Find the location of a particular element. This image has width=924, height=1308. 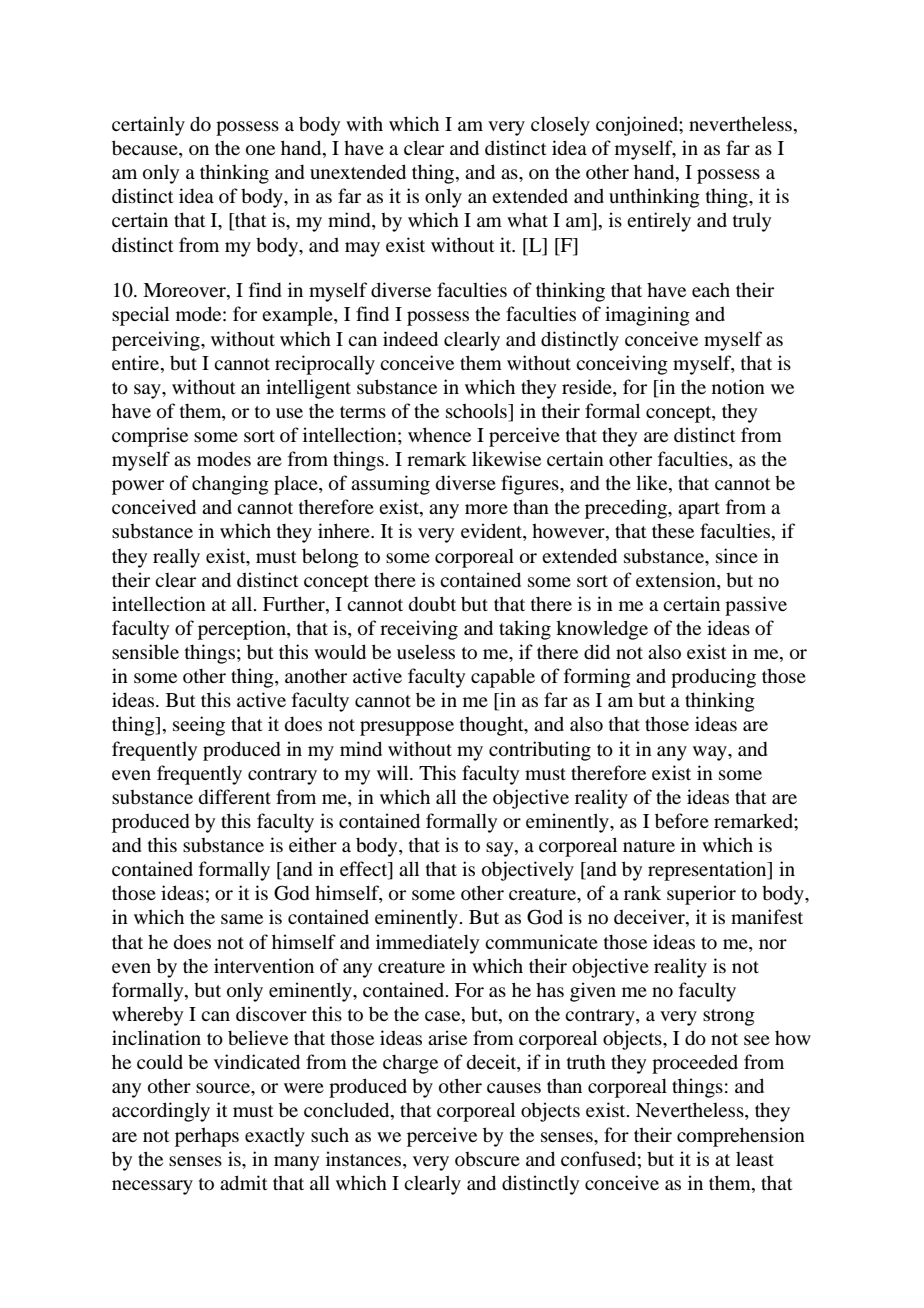

perhaps is located at coordinates (207, 1137).
